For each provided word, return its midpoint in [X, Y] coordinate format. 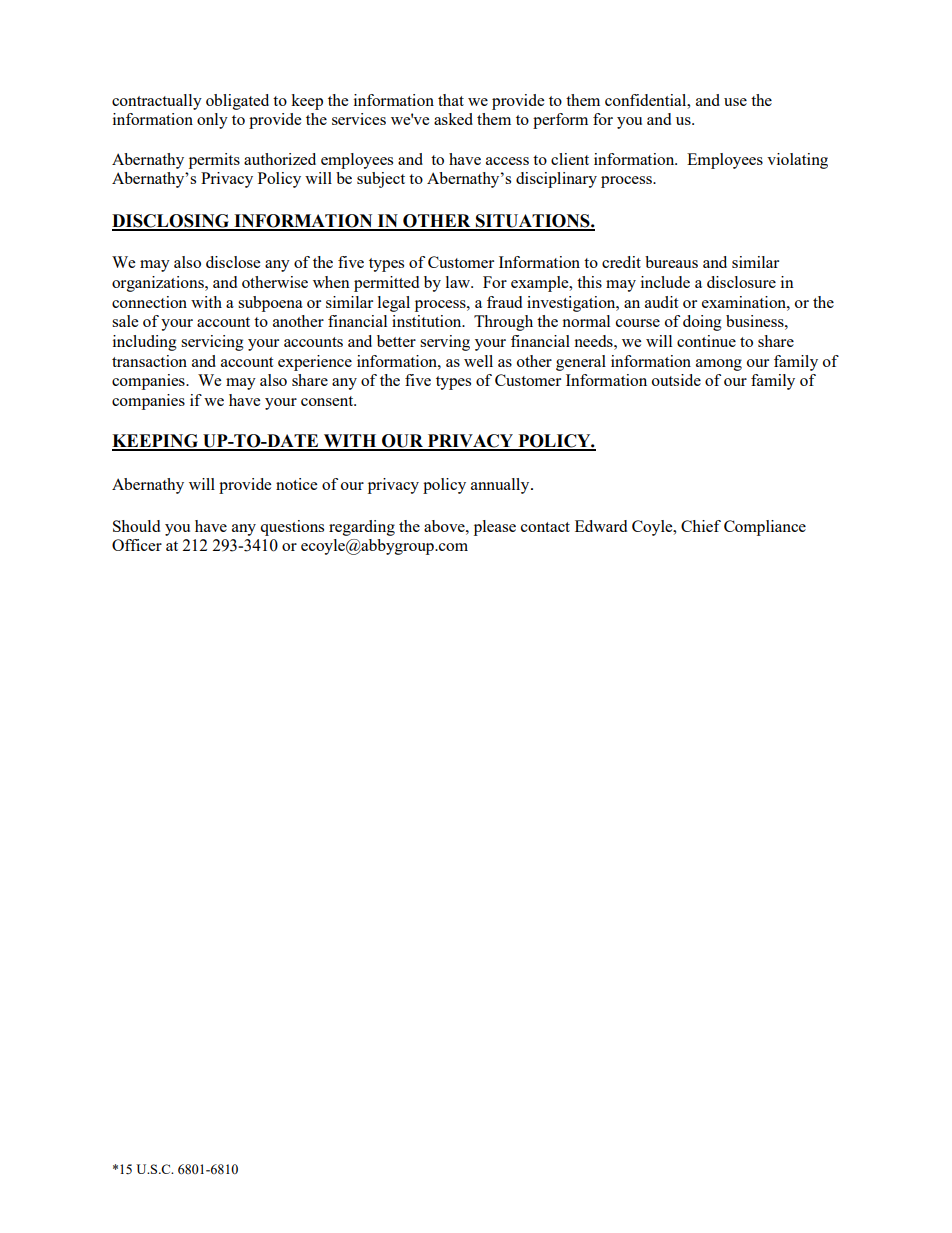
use [735, 102]
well [478, 361]
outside [676, 380]
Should [136, 526]
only [212, 121]
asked [453, 119]
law [459, 282]
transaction [149, 361]
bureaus [671, 262]
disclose [233, 262]
